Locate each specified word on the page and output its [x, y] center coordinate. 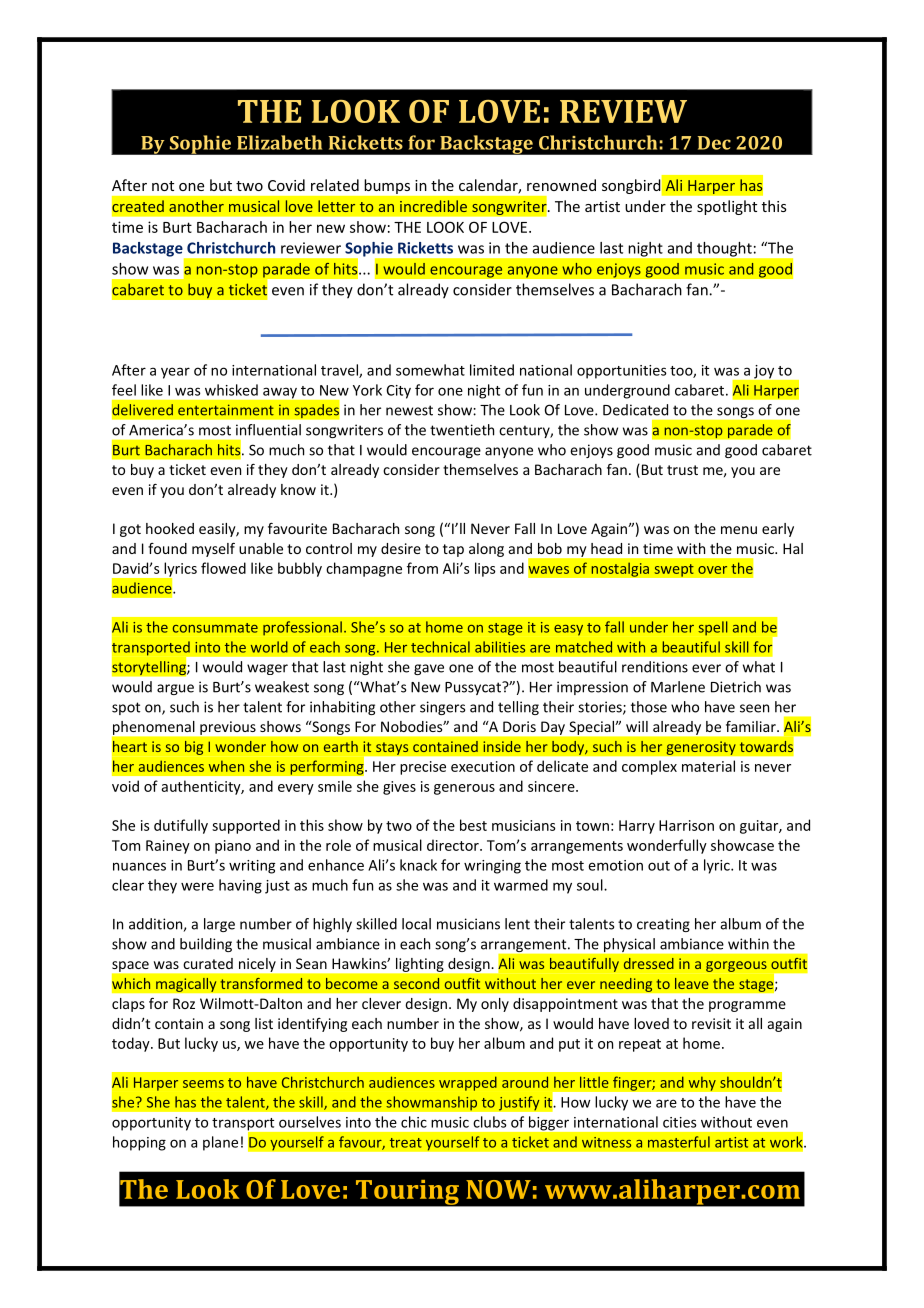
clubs [490, 1122]
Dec [714, 143]
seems [203, 1084]
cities [680, 1122]
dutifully [181, 826]
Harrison [686, 825]
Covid [286, 185]
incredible [433, 206]
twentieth [462, 430]
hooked [170, 528]
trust [682, 470]
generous [464, 789]
